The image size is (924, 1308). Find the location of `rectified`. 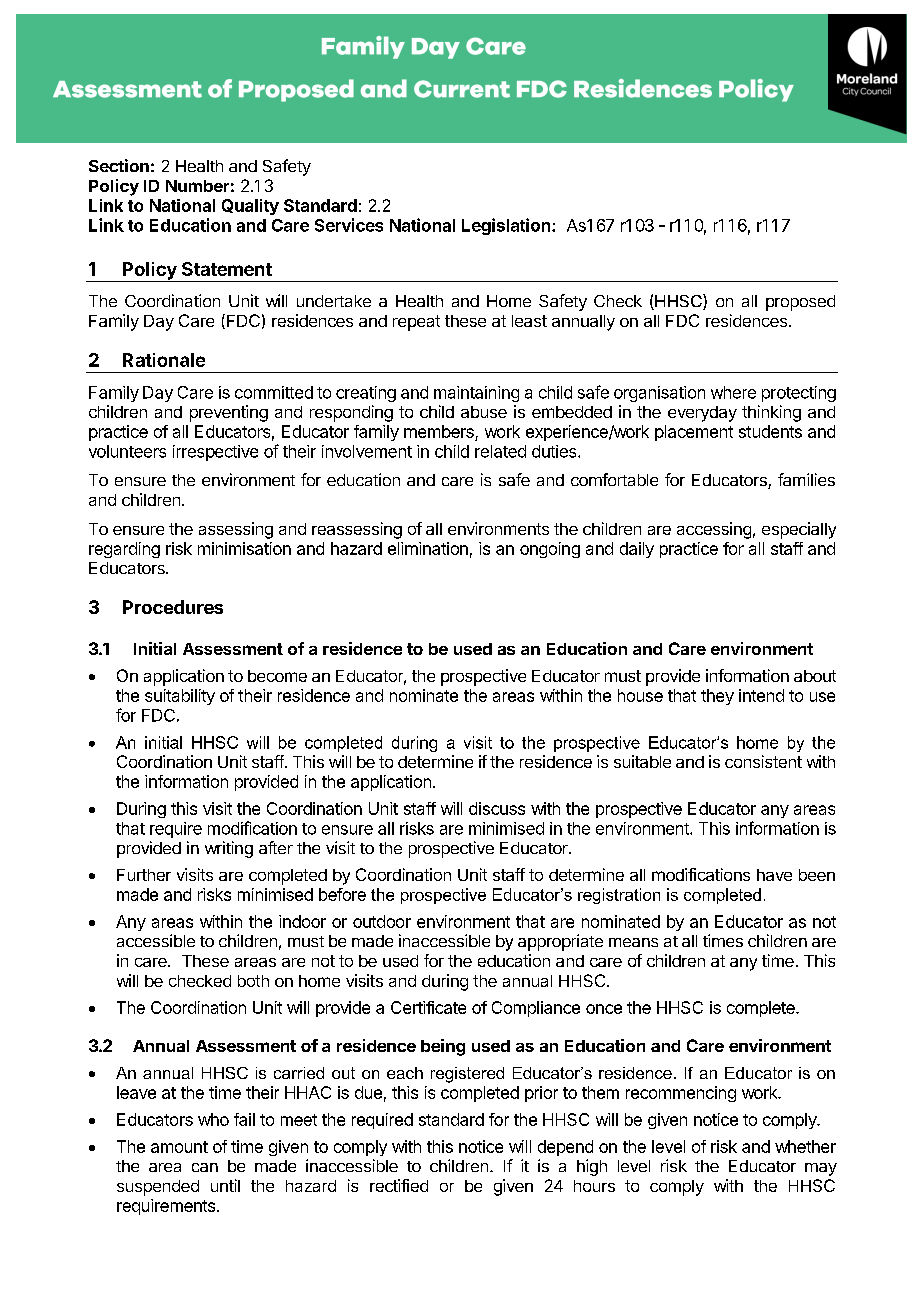

rectified is located at coordinates (399, 1185).
